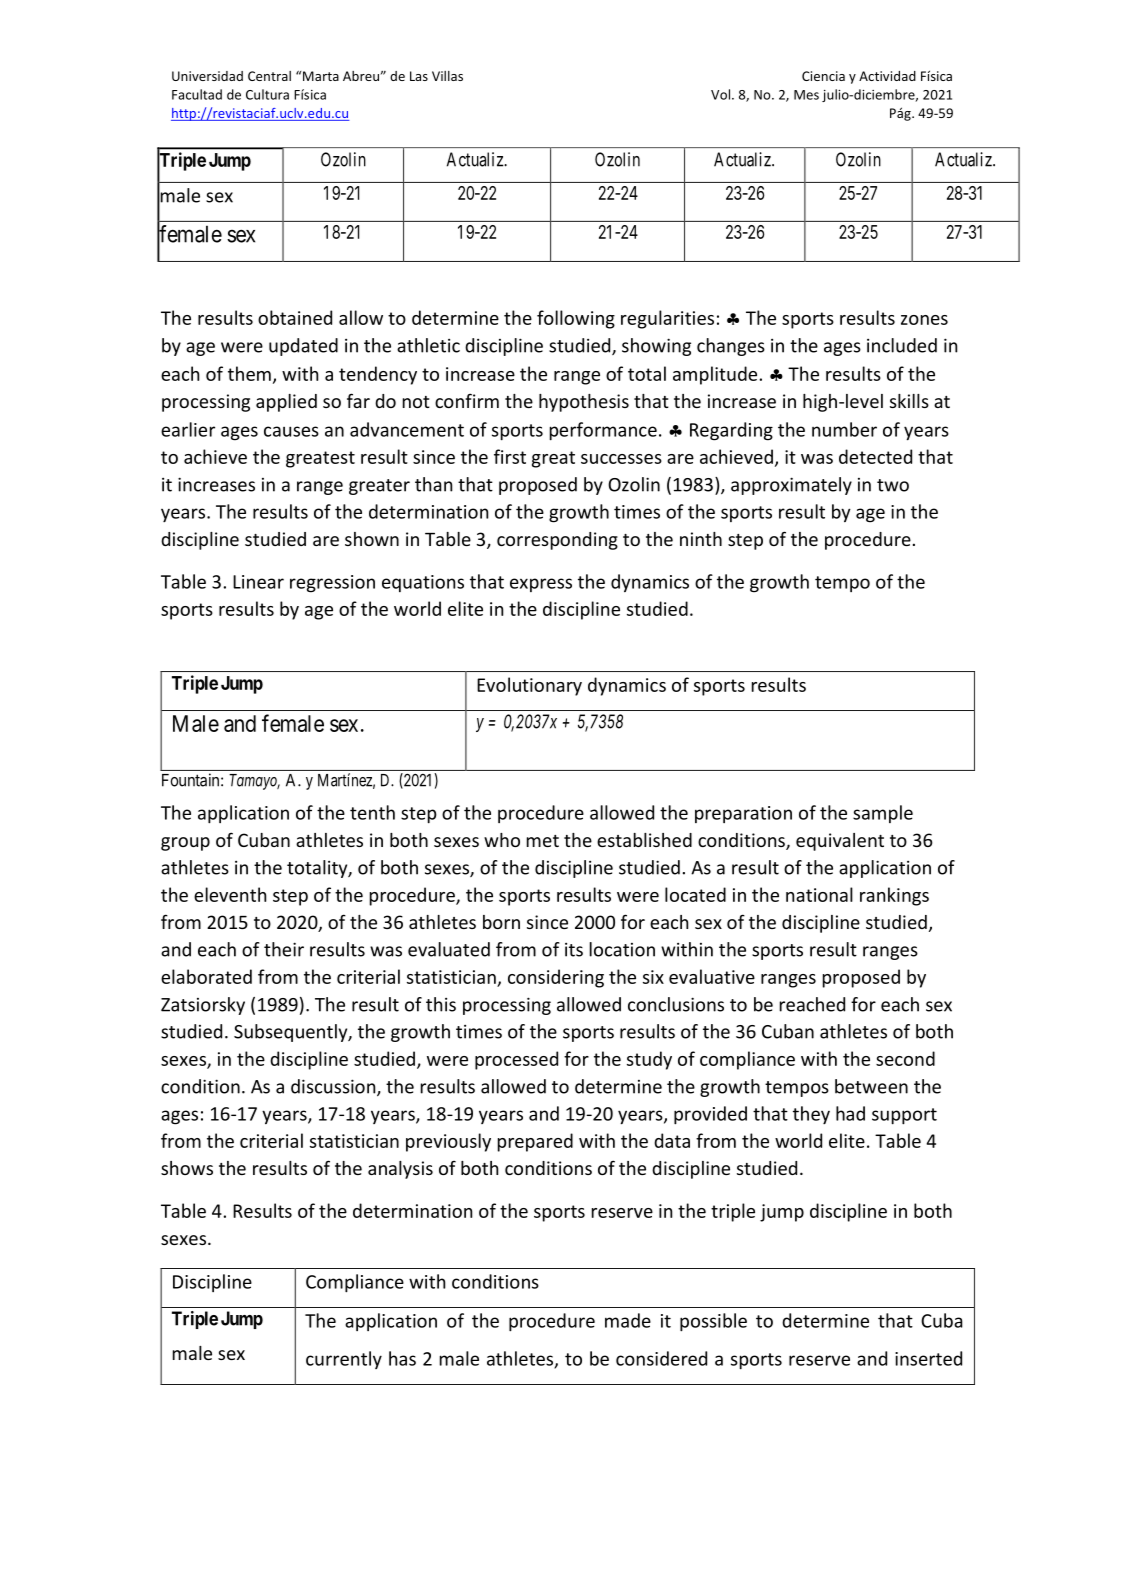 The width and height of the page is (1124, 1589). Describe the element at coordinates (372, 812) in the page. I see `tenth` at that location.
